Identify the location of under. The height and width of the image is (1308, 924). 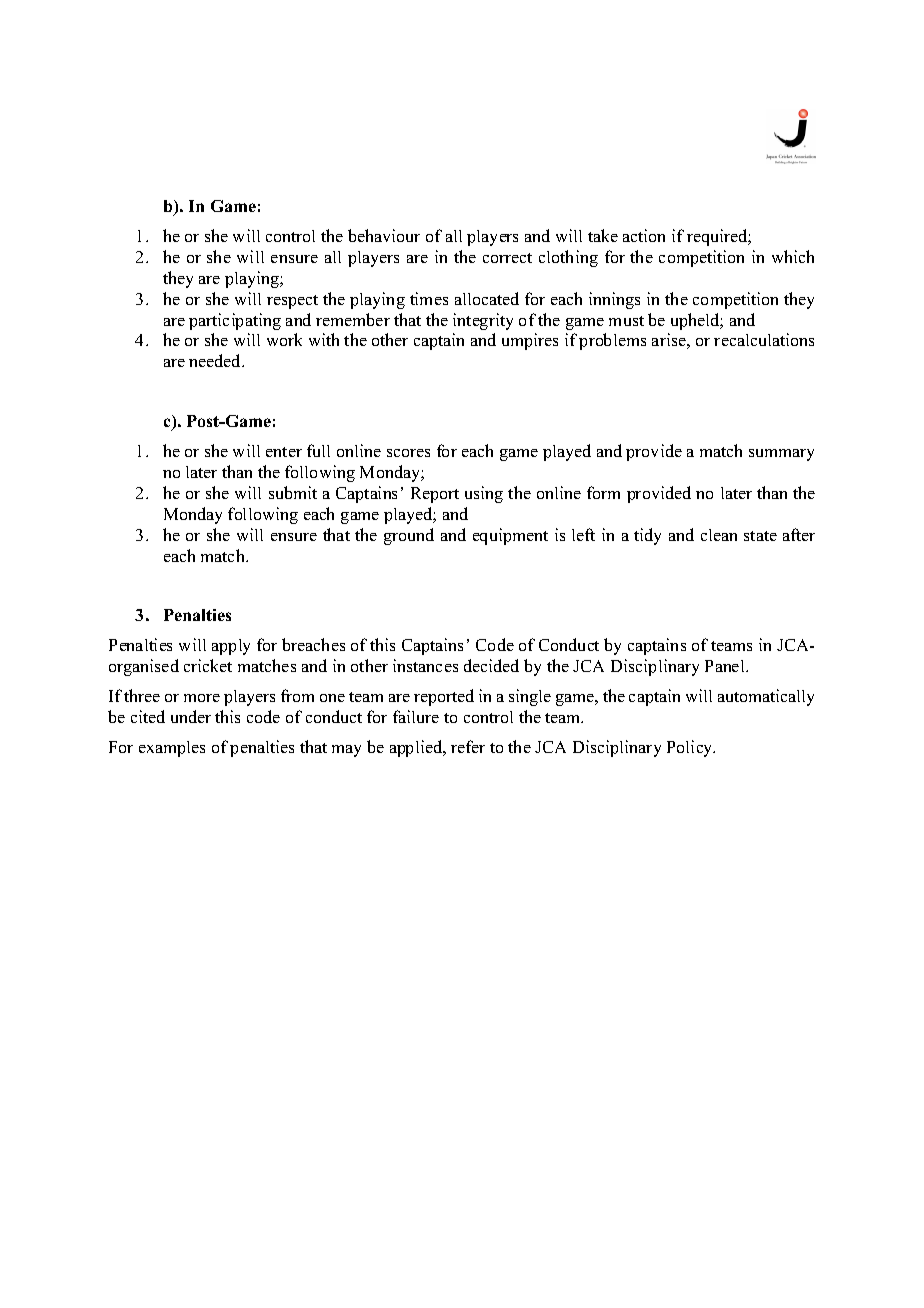
(191, 716).
